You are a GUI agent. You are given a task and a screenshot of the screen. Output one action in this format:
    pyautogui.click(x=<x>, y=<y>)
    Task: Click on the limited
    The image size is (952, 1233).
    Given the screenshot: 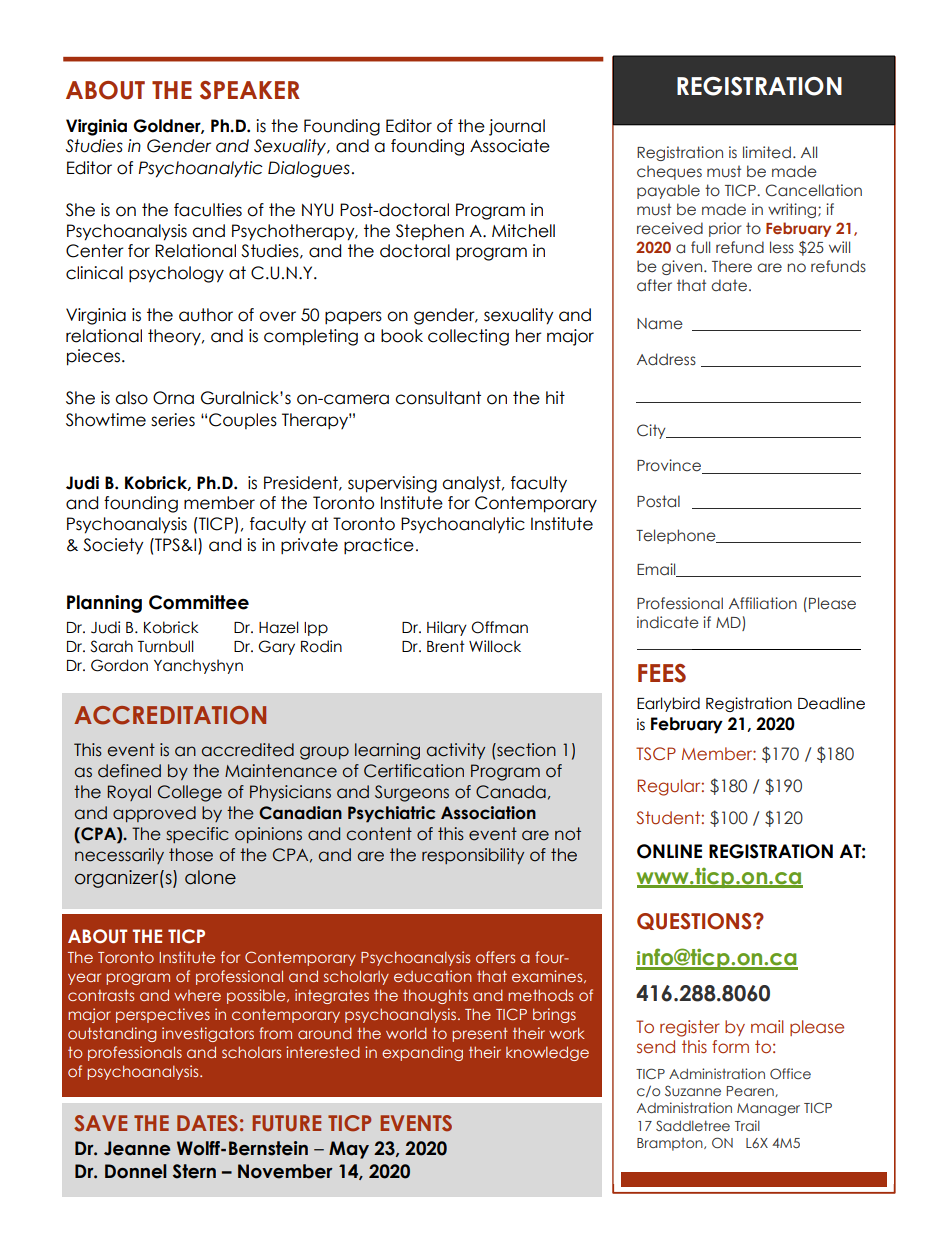 What is the action you would take?
    pyautogui.click(x=767, y=152)
